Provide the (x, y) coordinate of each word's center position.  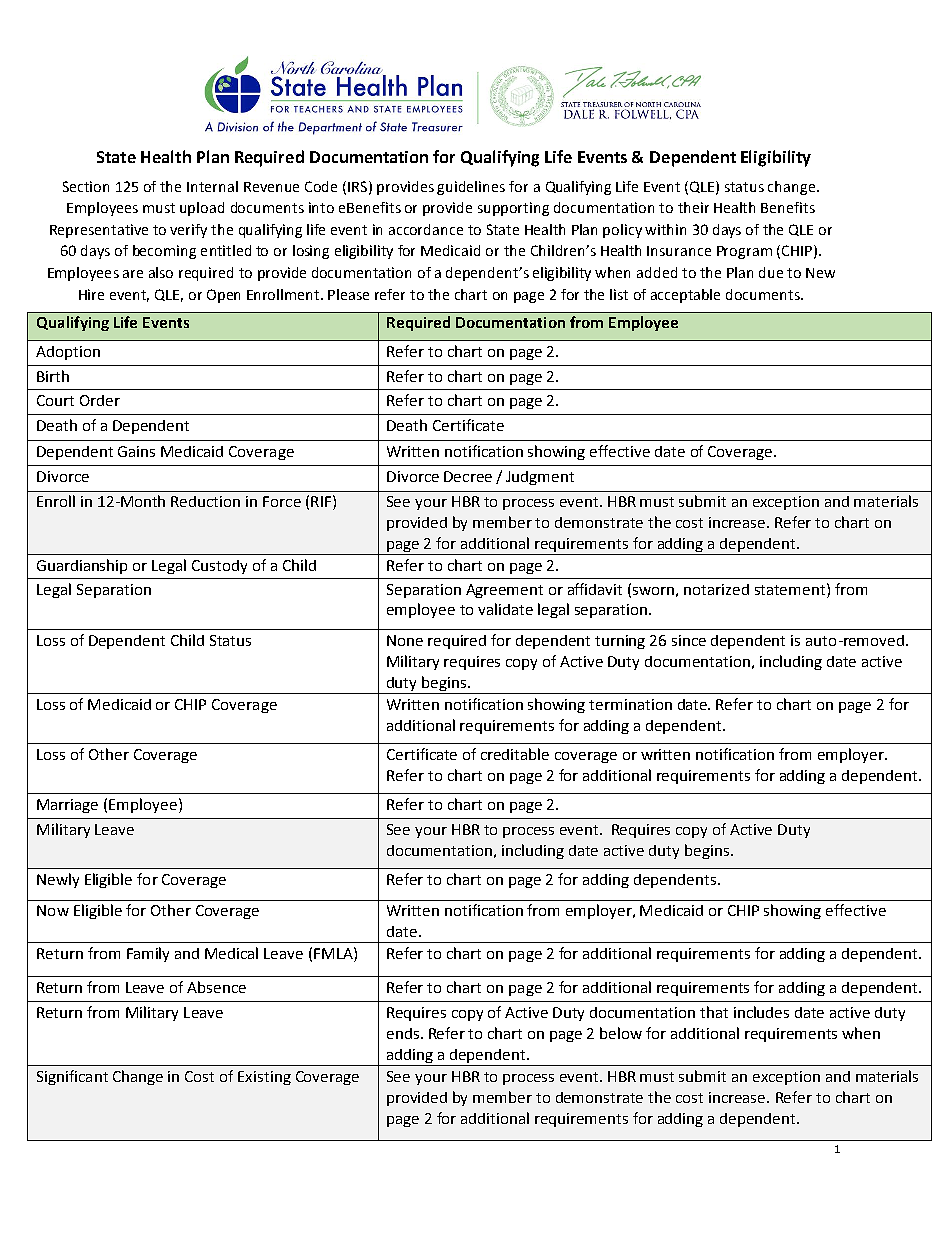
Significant (72, 1077)
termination (630, 704)
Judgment (540, 478)
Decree (468, 476)
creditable (515, 754)
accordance (426, 229)
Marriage (67, 806)
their (693, 207)
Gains (136, 451)
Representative (99, 231)
